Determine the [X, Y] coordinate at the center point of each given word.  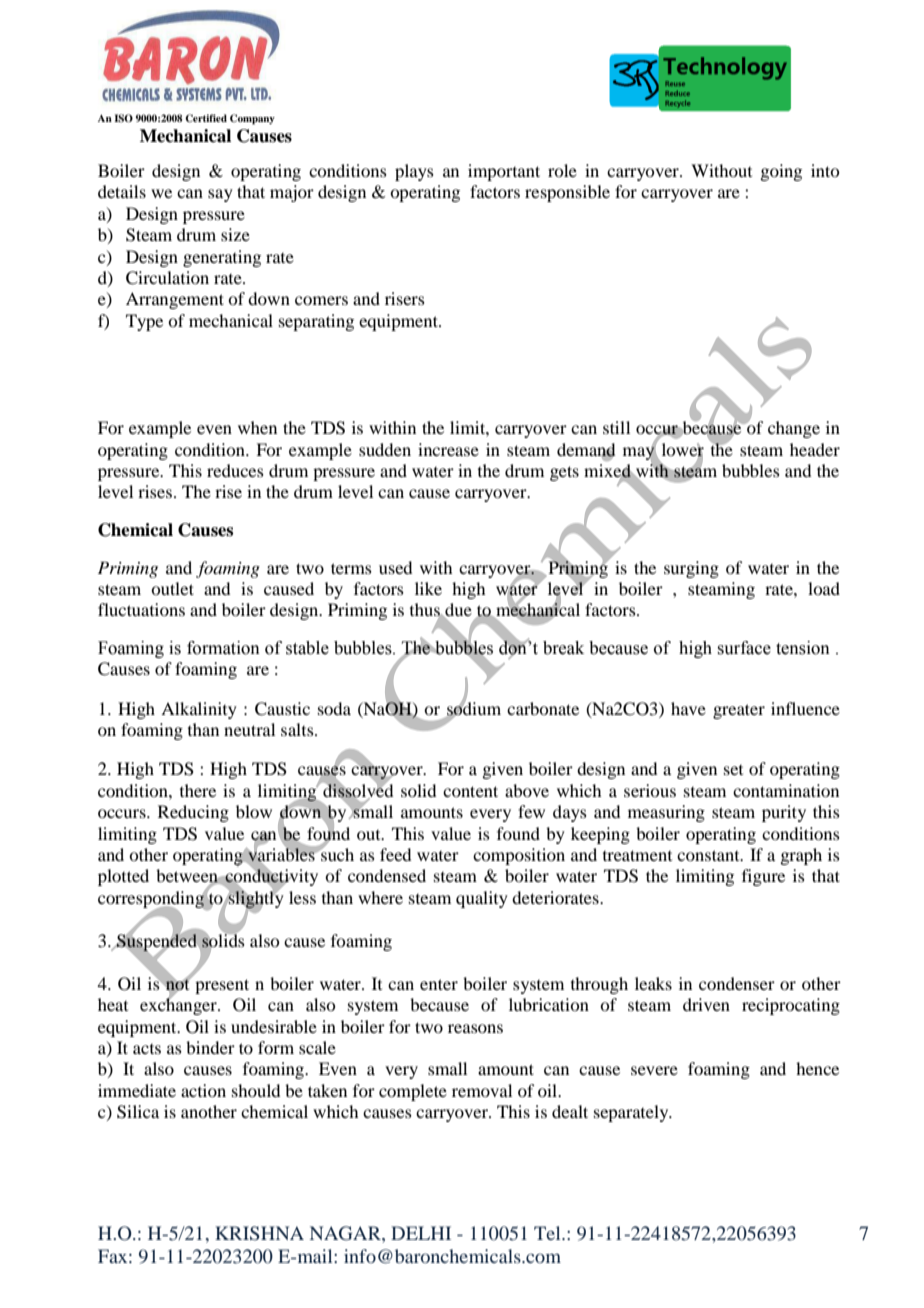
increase [448, 449]
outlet [172, 588]
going [781, 172]
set [733, 770]
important [504, 172]
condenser [737, 983]
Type [144, 322]
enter [439, 984]
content [470, 791]
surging [691, 569]
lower [683, 450]
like [428, 588]
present [222, 986]
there [198, 790]
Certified [206, 118]
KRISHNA [259, 1233]
